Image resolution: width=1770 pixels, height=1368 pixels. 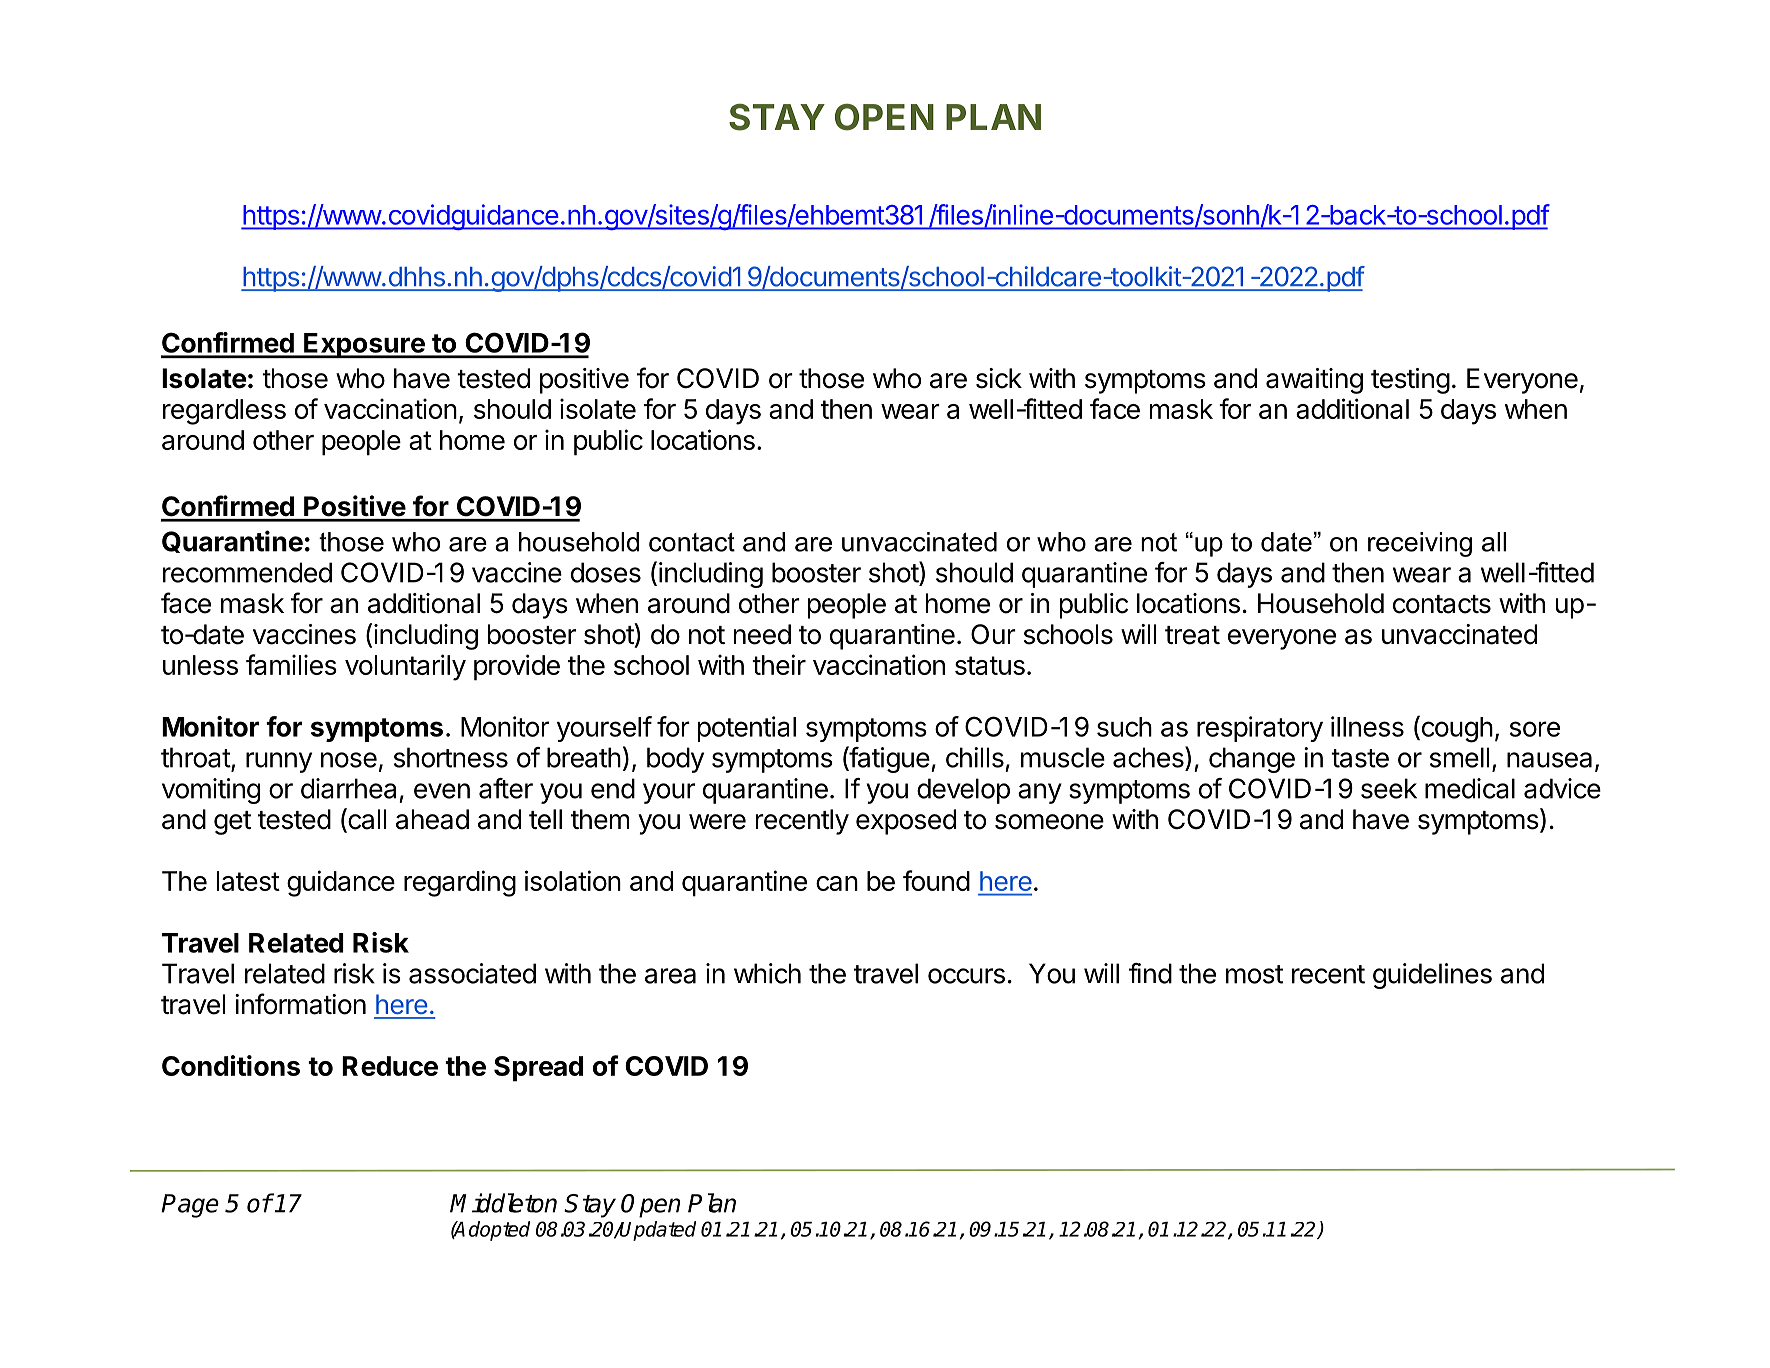 I want to click on treat, so click(x=1192, y=635).
